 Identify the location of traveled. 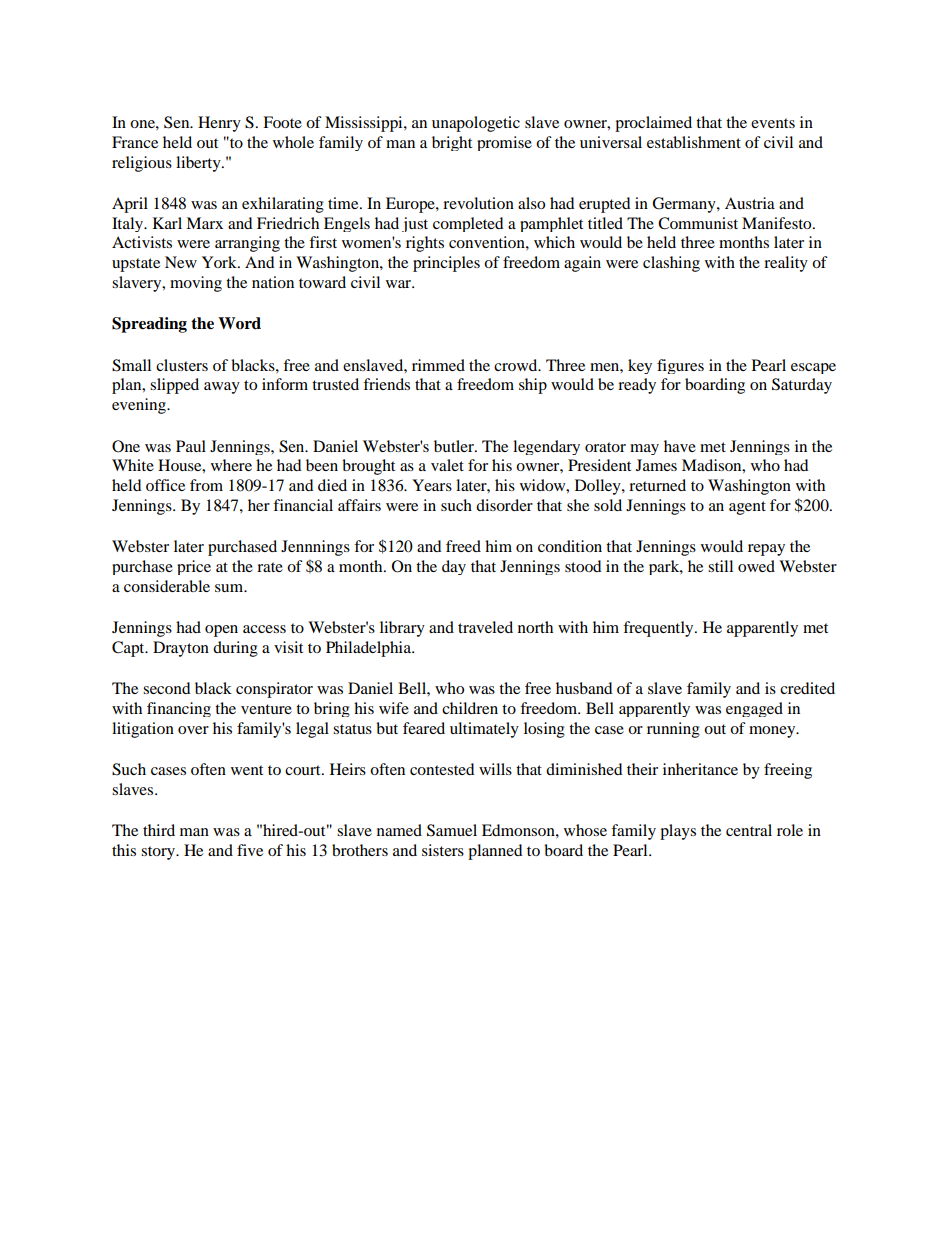
(485, 627).
